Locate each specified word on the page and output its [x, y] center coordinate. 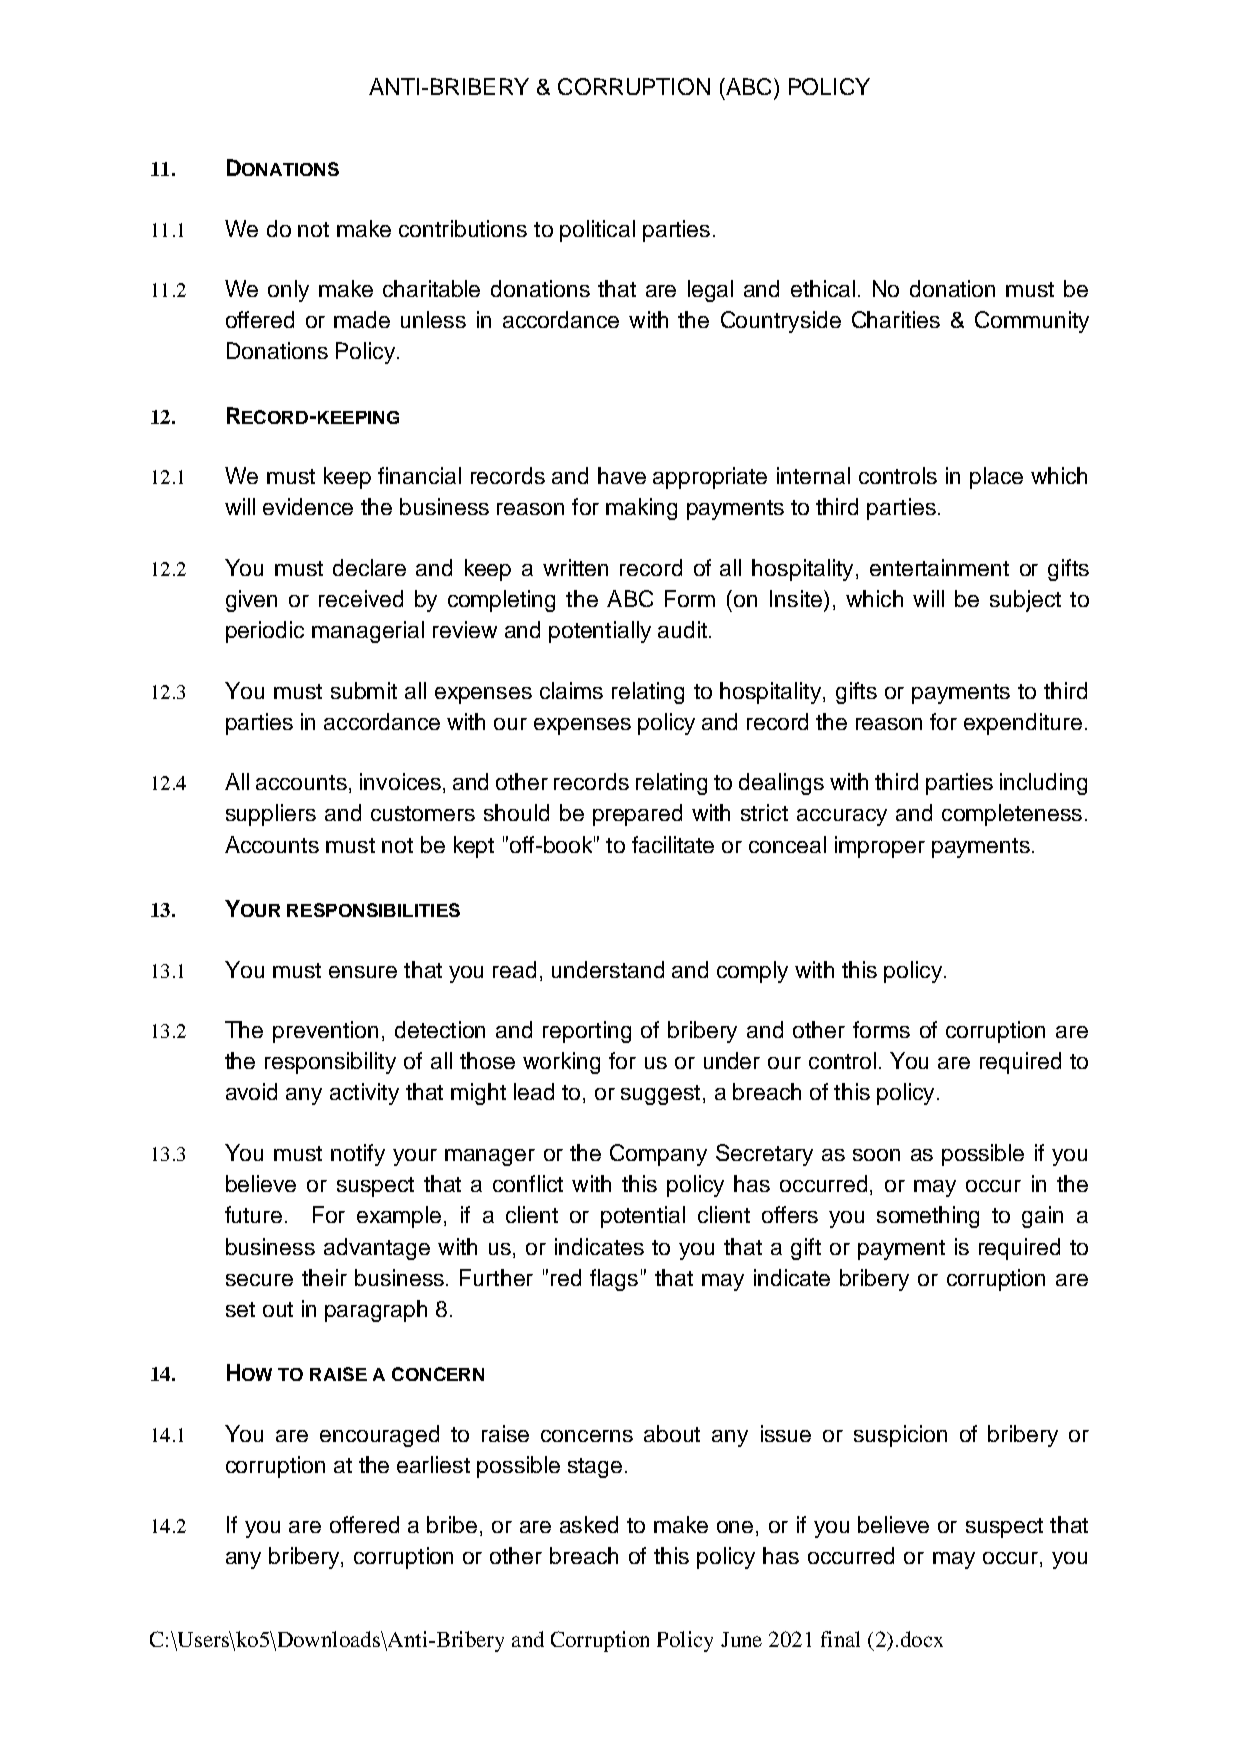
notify [358, 1155]
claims [571, 690]
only [288, 291]
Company [658, 1155]
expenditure [1023, 724]
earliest [433, 1464]
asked [589, 1524]
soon [876, 1155]
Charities [896, 319]
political [597, 231]
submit [364, 690]
